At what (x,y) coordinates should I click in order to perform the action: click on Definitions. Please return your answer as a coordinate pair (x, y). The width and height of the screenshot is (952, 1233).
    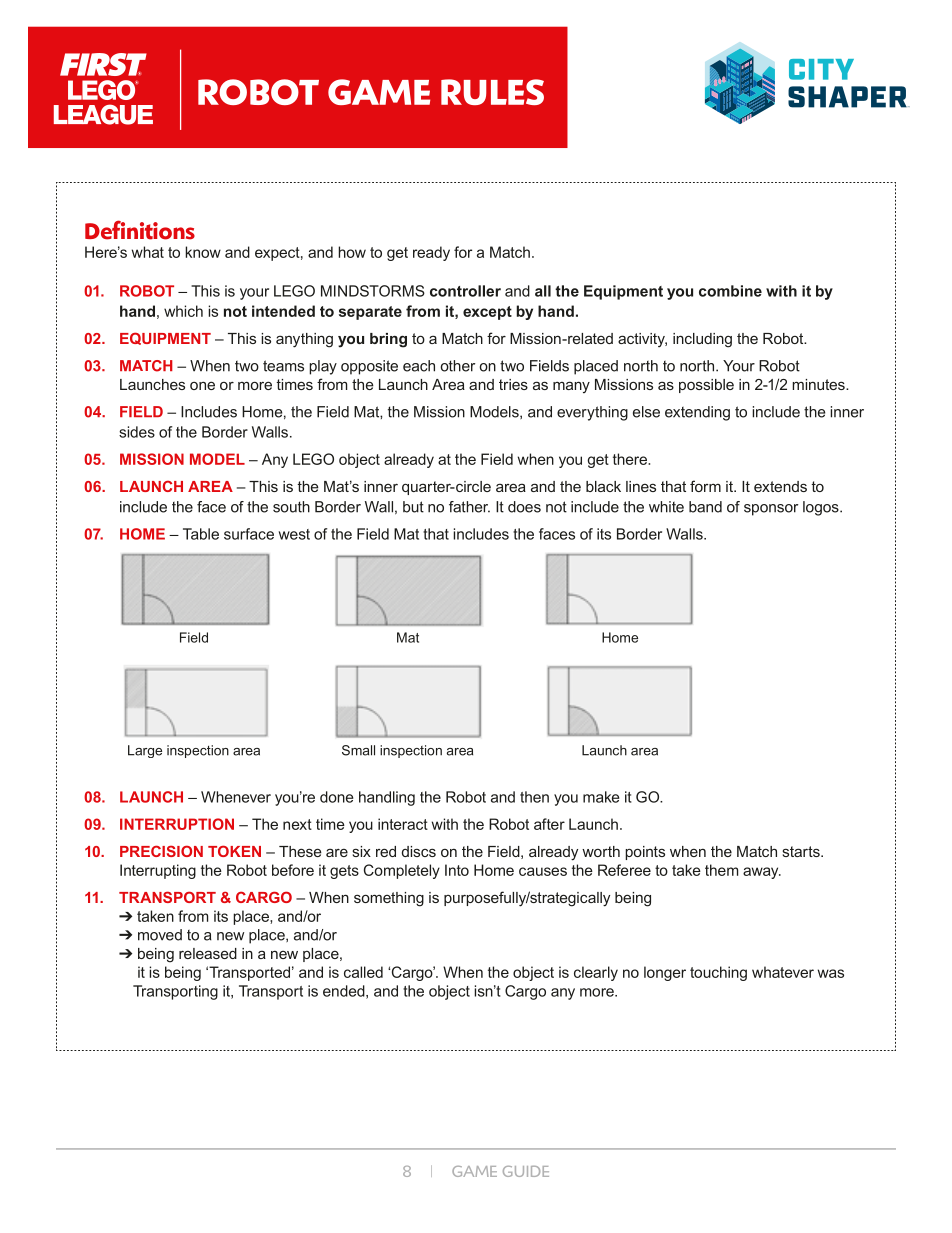
    Looking at the image, I should click on (140, 230).
